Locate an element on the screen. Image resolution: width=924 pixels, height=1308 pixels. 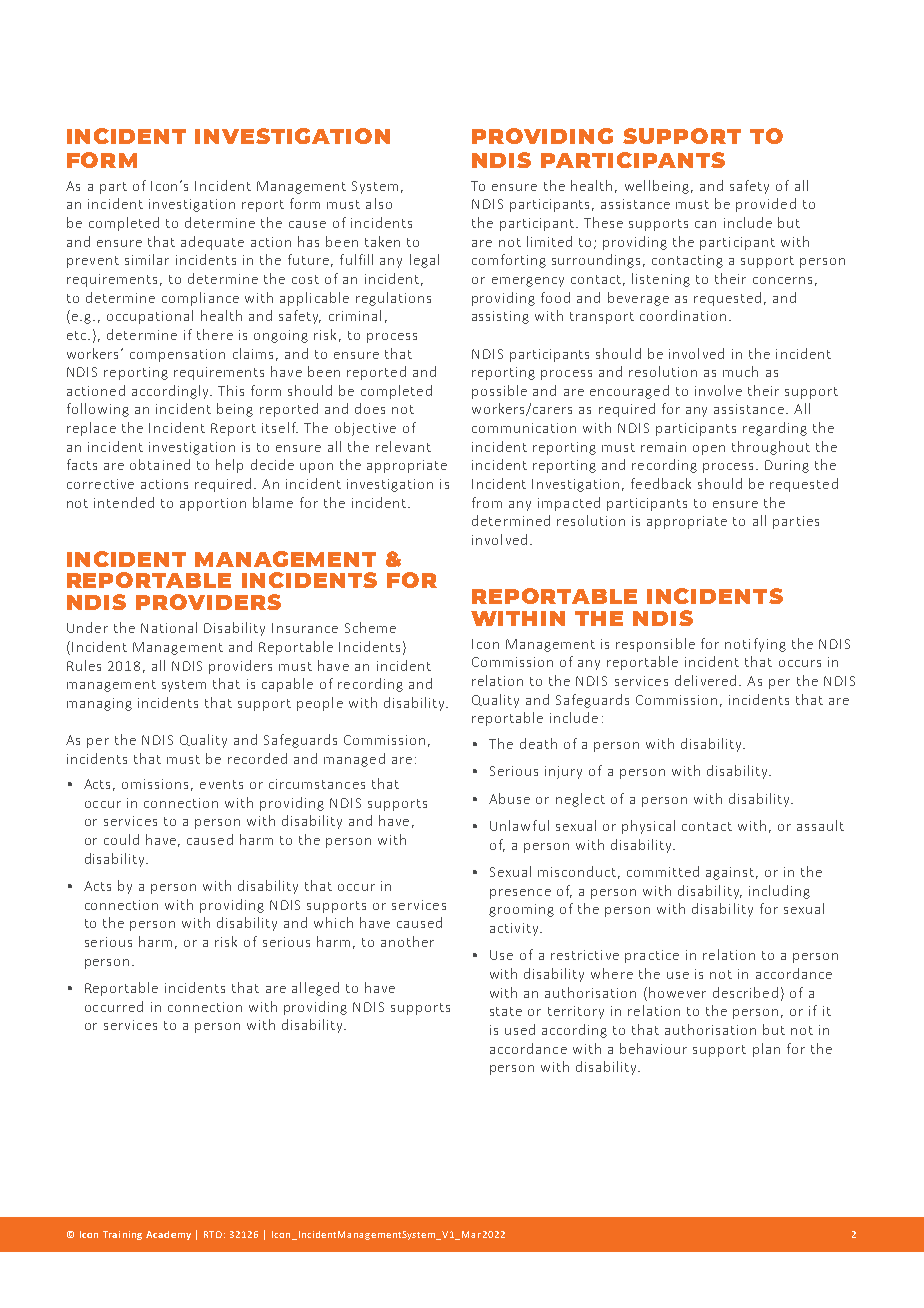
RTO is located at coordinates (213, 1234).
